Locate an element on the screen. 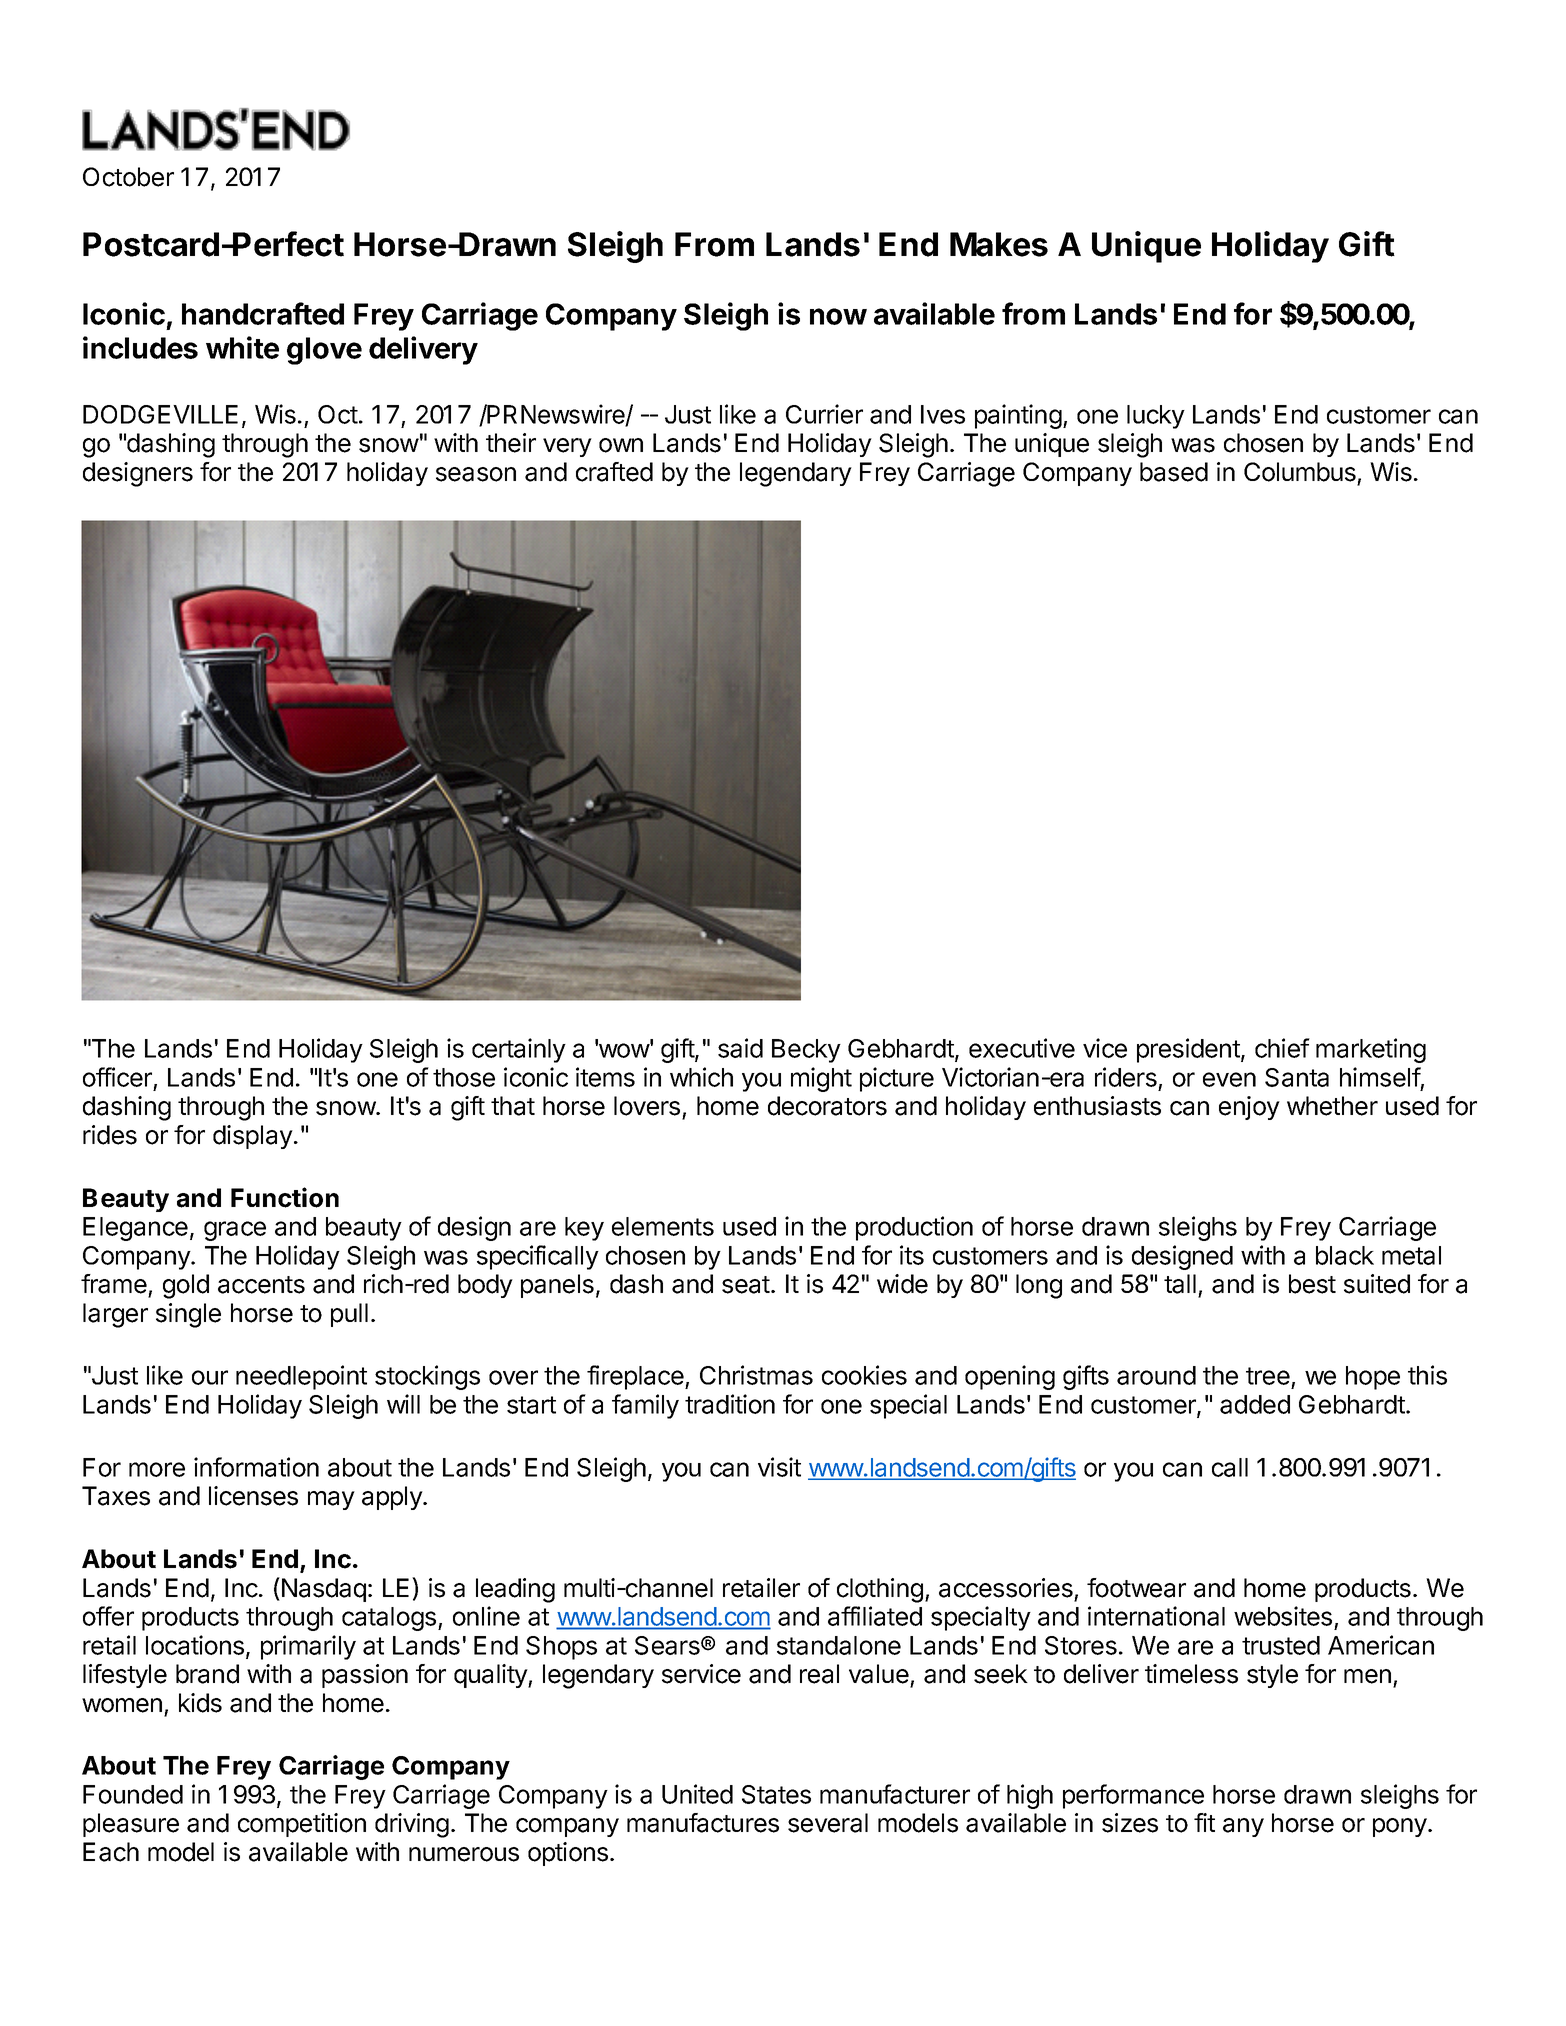 The height and width of the screenshot is (2026, 1566). competition is located at coordinates (302, 1825).
